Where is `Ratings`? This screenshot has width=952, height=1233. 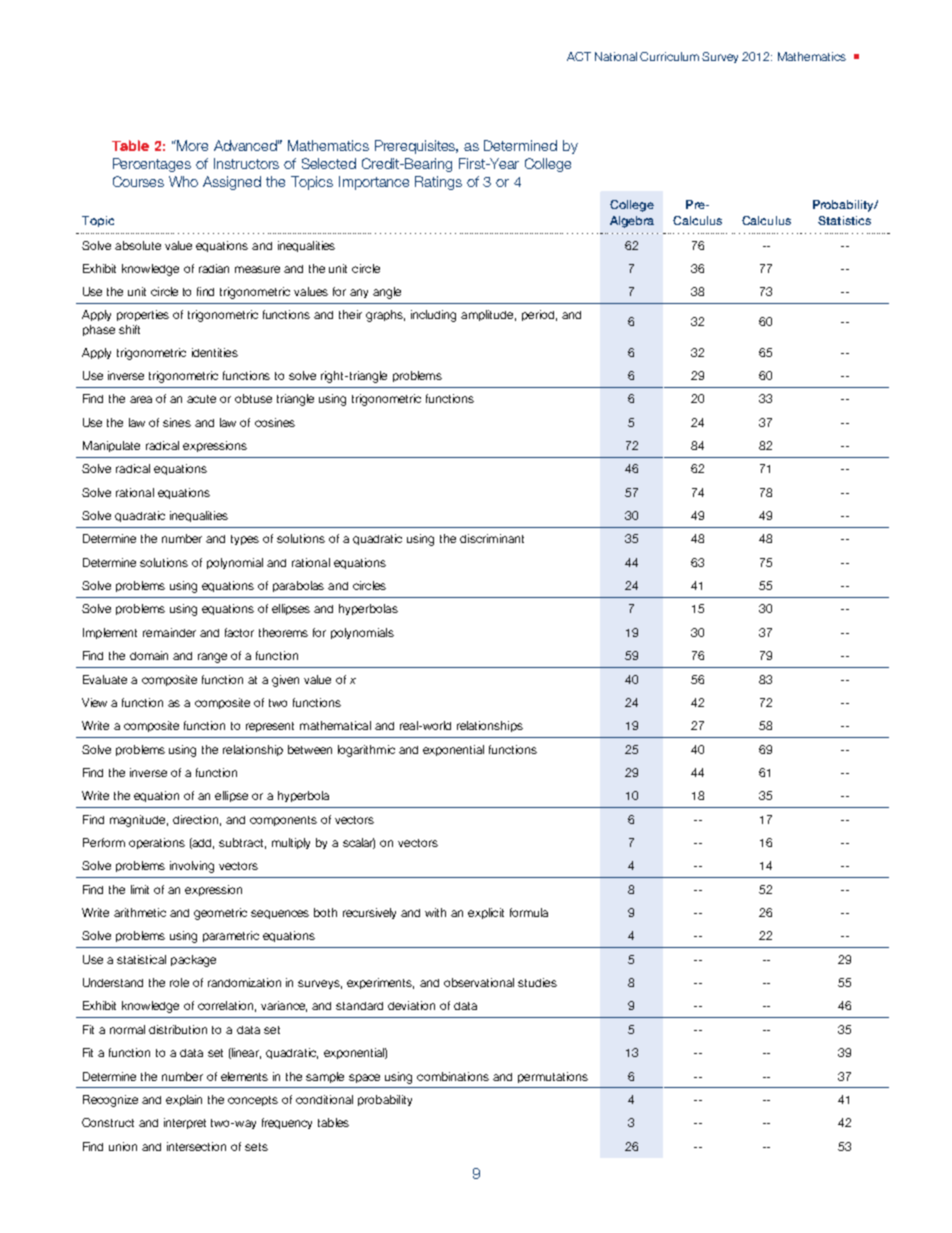 Ratings is located at coordinates (438, 183).
